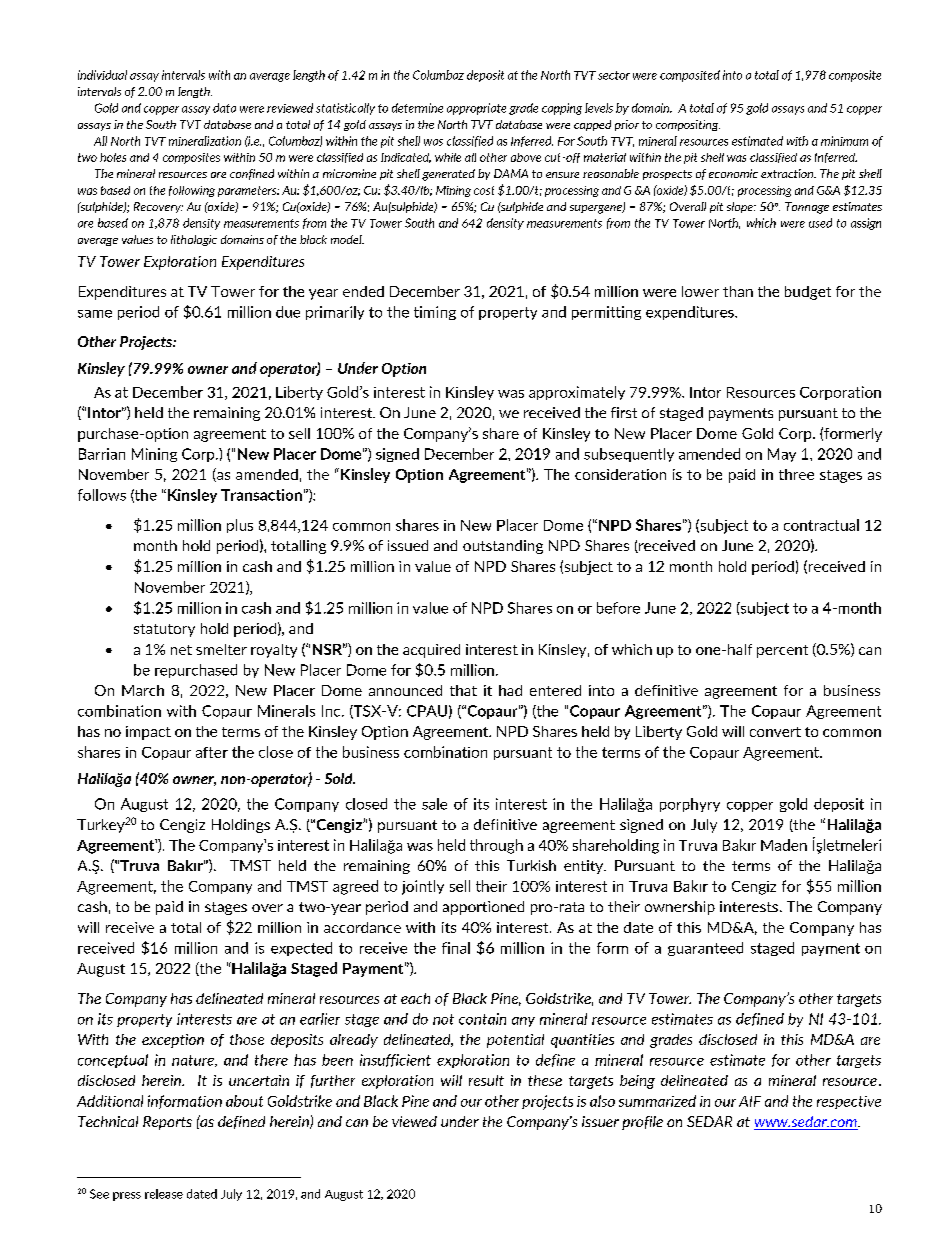 This screenshot has height=1233, width=952. What do you see at coordinates (503, 547) in the screenshot?
I see `outstanding` at bounding box center [503, 547].
